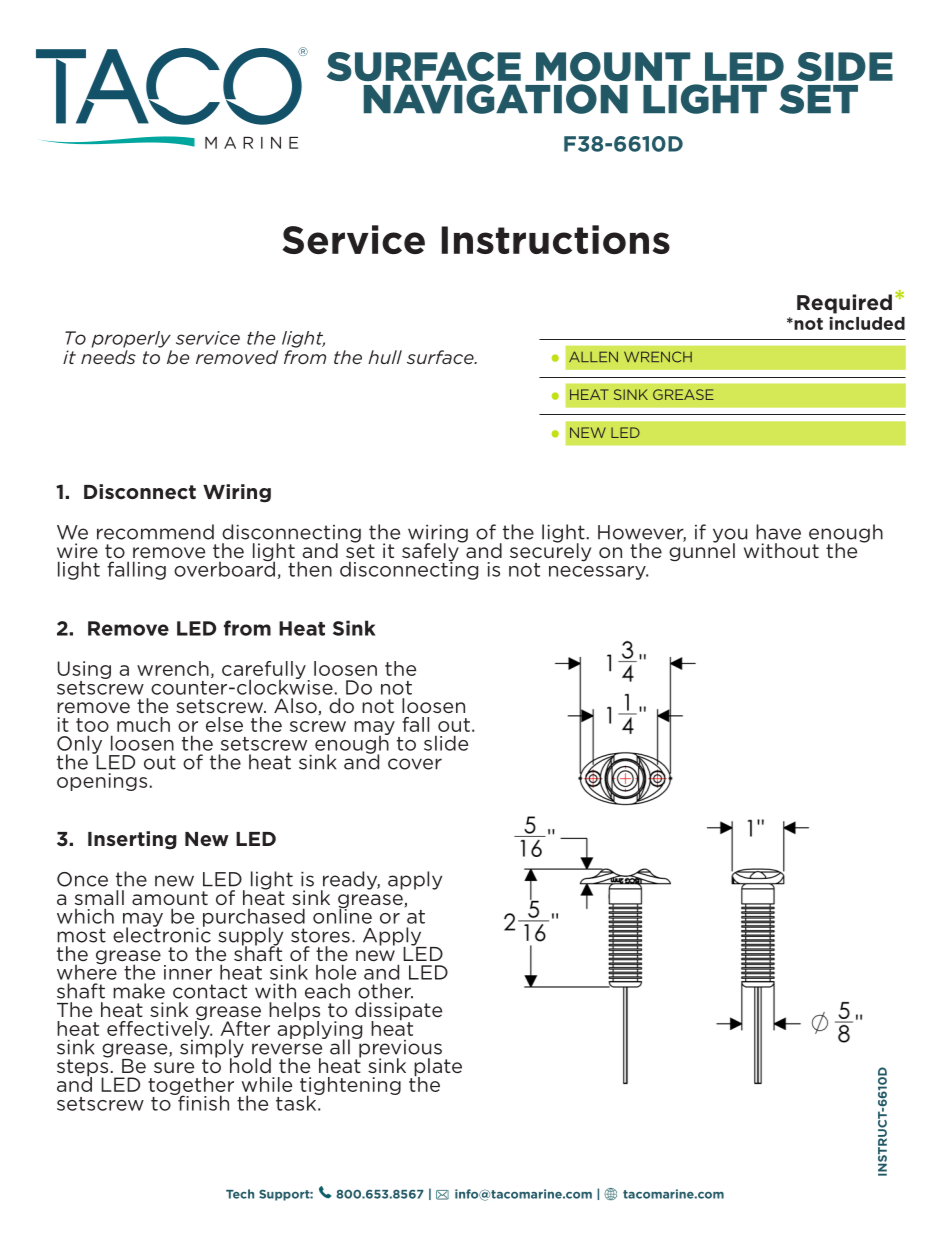 This page has width=952, height=1233. Describe the element at coordinates (867, 323) in the page. I see `included` at that location.
